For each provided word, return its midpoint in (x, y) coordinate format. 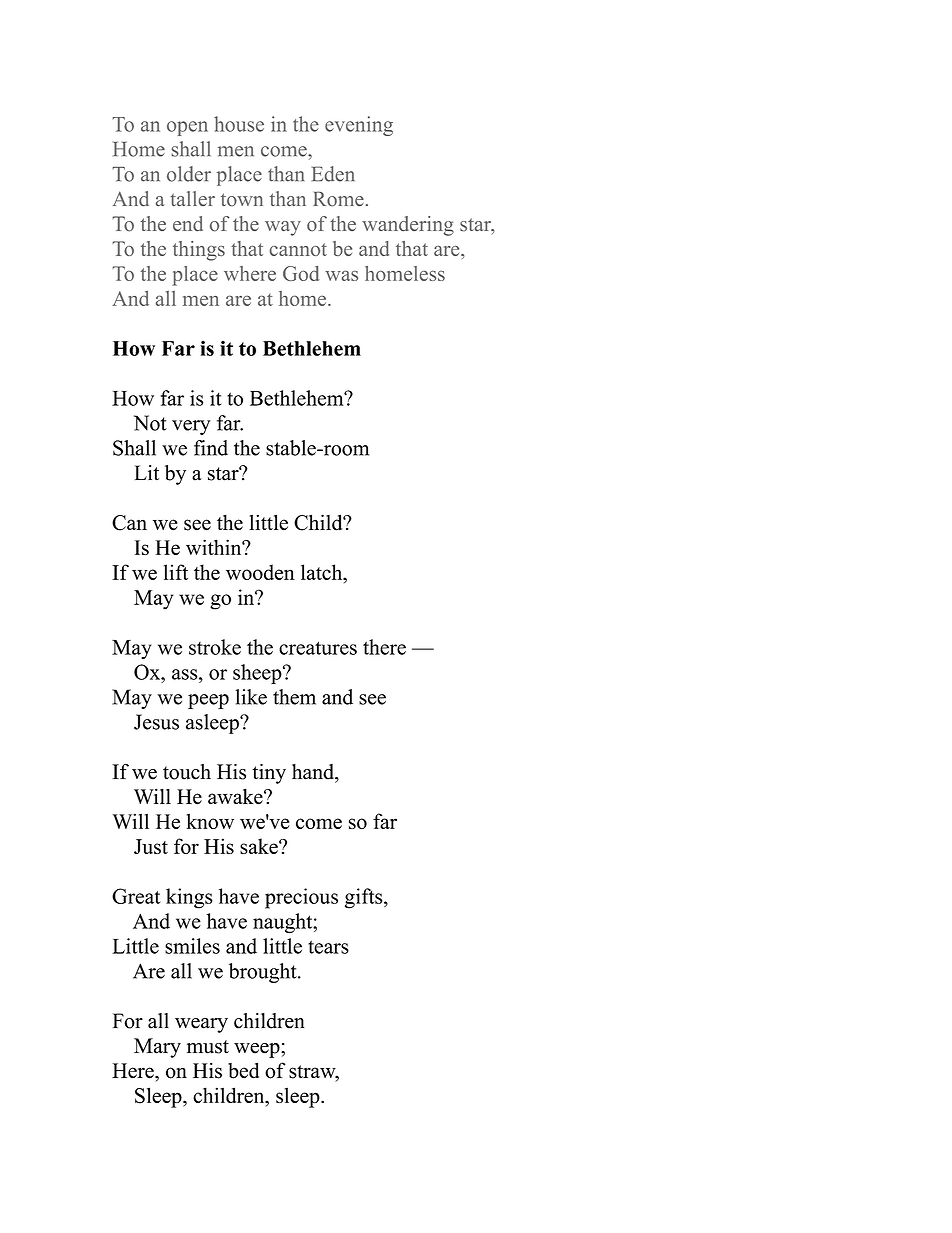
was (341, 275)
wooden (260, 572)
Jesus (156, 722)
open (187, 128)
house (239, 124)
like (251, 697)
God (301, 273)
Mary (157, 1048)
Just (151, 846)
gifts (365, 898)
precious (301, 898)
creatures (318, 648)
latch (323, 572)
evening (359, 126)
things (199, 251)
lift (176, 572)
